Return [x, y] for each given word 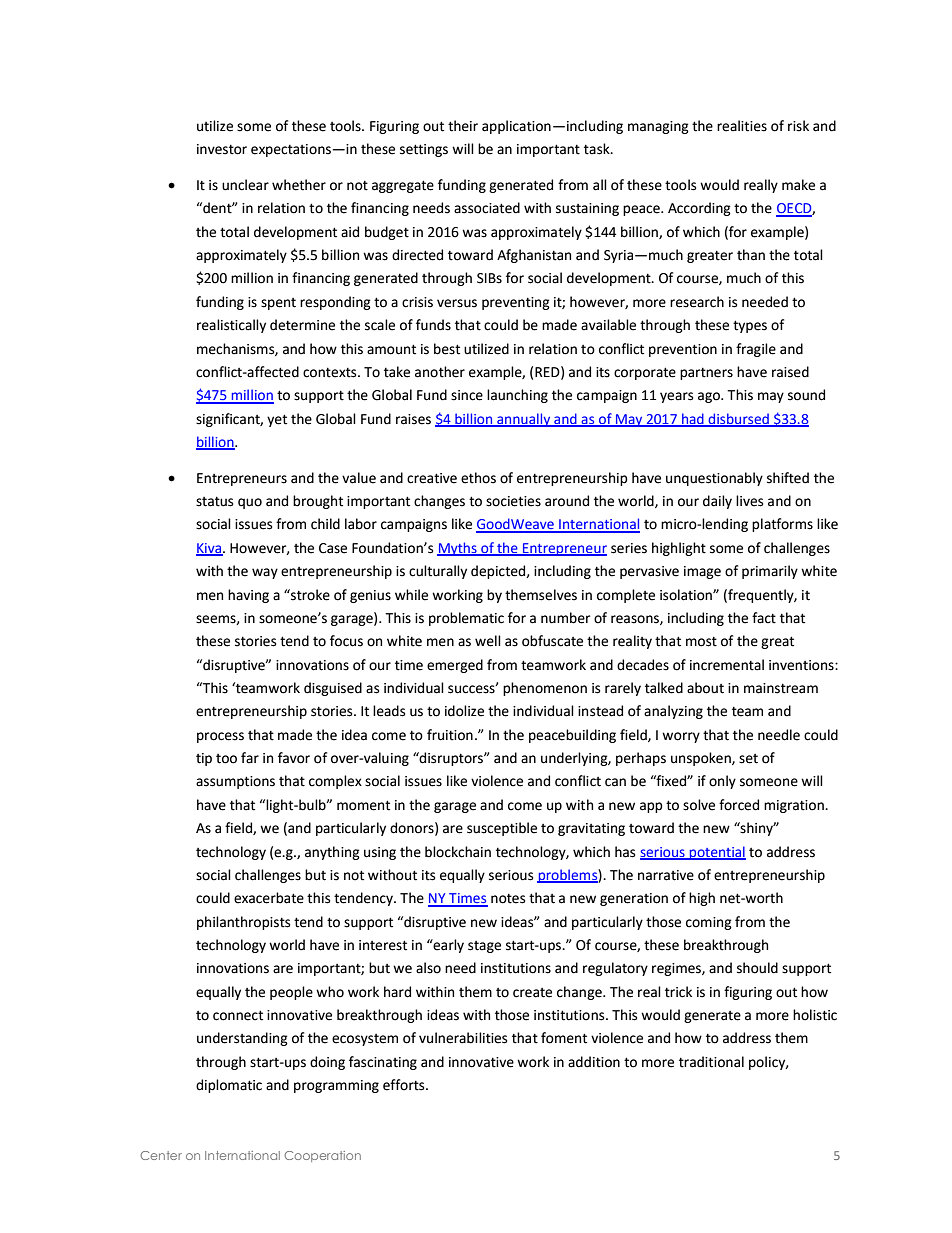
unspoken [702, 759]
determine [302, 325]
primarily [770, 572]
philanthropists [243, 923]
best [447, 349]
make [798, 185]
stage [484, 947]
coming [709, 923]
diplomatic [229, 1086]
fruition [450, 735]
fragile [756, 350]
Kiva [210, 549]
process [220, 737]
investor [222, 149]
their [463, 126]
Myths [458, 549]
